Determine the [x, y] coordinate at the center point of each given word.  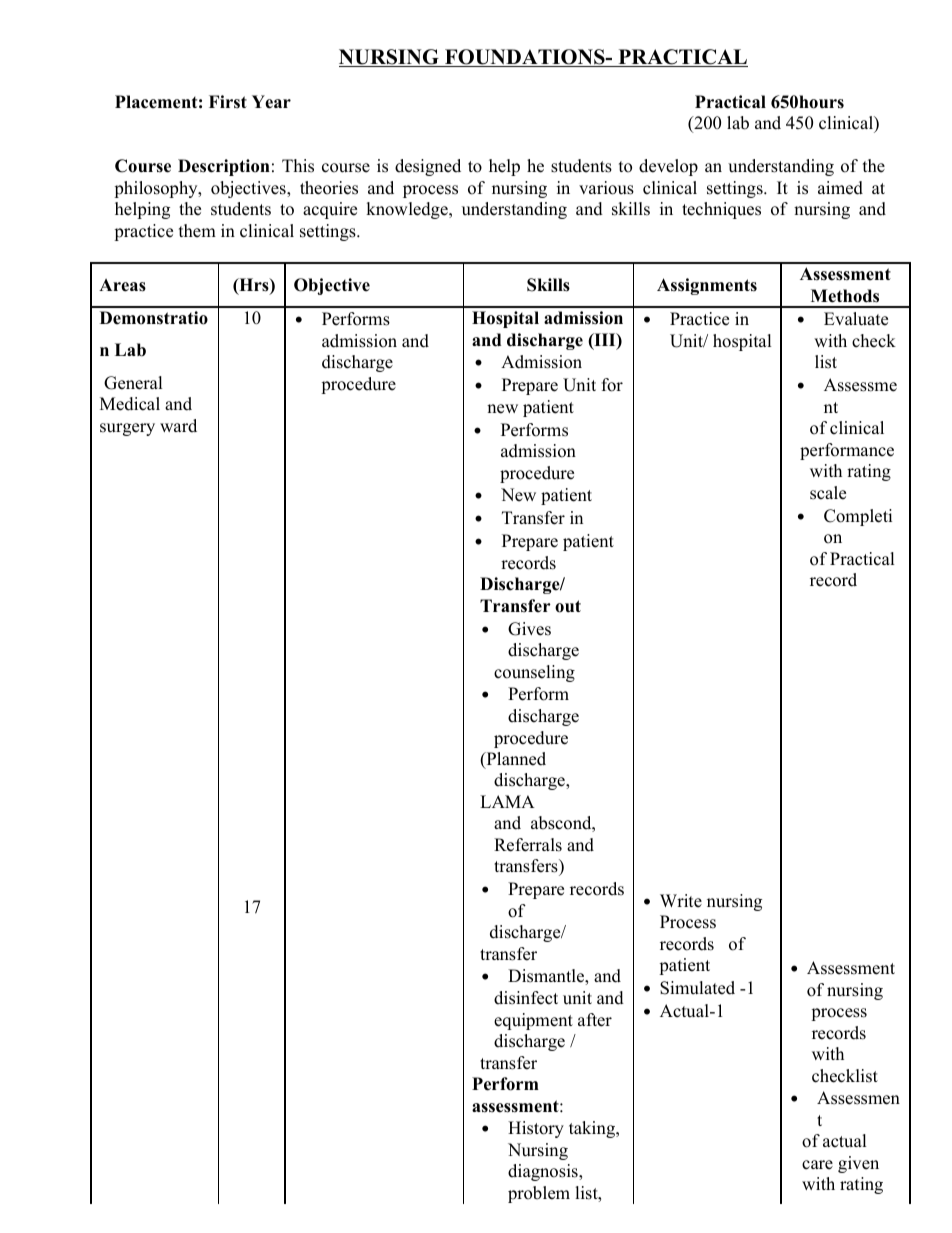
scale [828, 493]
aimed [840, 188]
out [568, 606]
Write [681, 901]
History [536, 1129]
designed [428, 167]
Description [224, 167]
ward [178, 426]
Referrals [528, 845]
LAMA [507, 801]
